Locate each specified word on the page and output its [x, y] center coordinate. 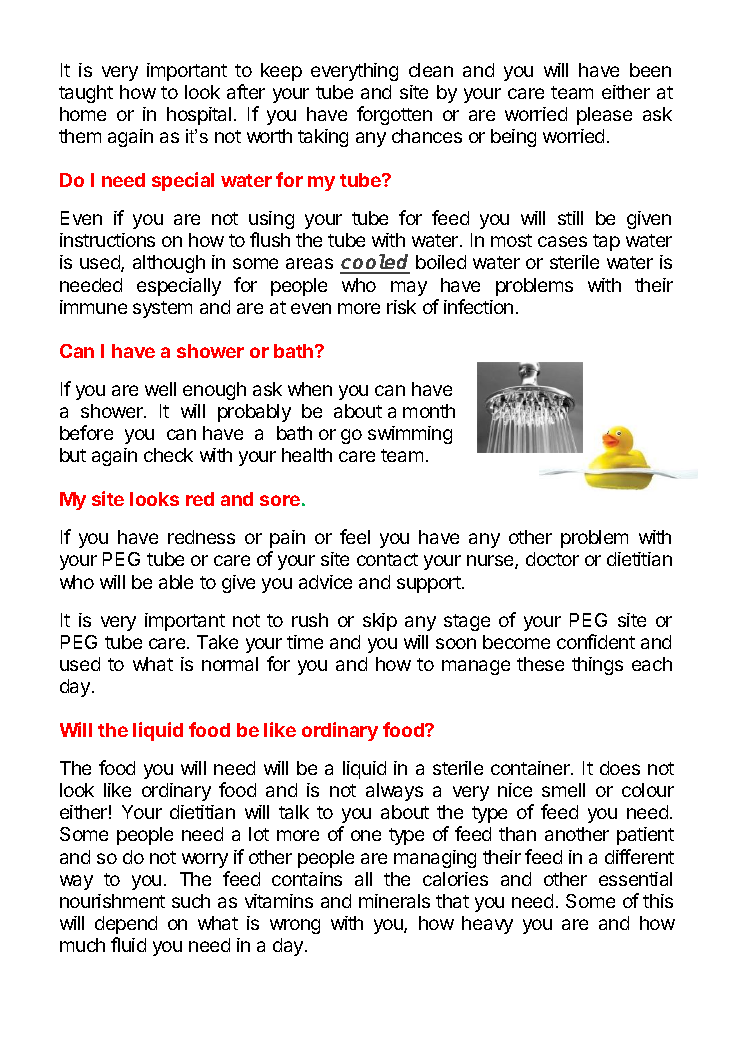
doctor [552, 559]
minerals [394, 901]
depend [126, 925]
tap [606, 242]
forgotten [394, 115]
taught [86, 94]
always [394, 792]
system [162, 309]
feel [355, 536]
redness [201, 537]
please [604, 116]
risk [401, 307]
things [597, 666]
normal [230, 664]
